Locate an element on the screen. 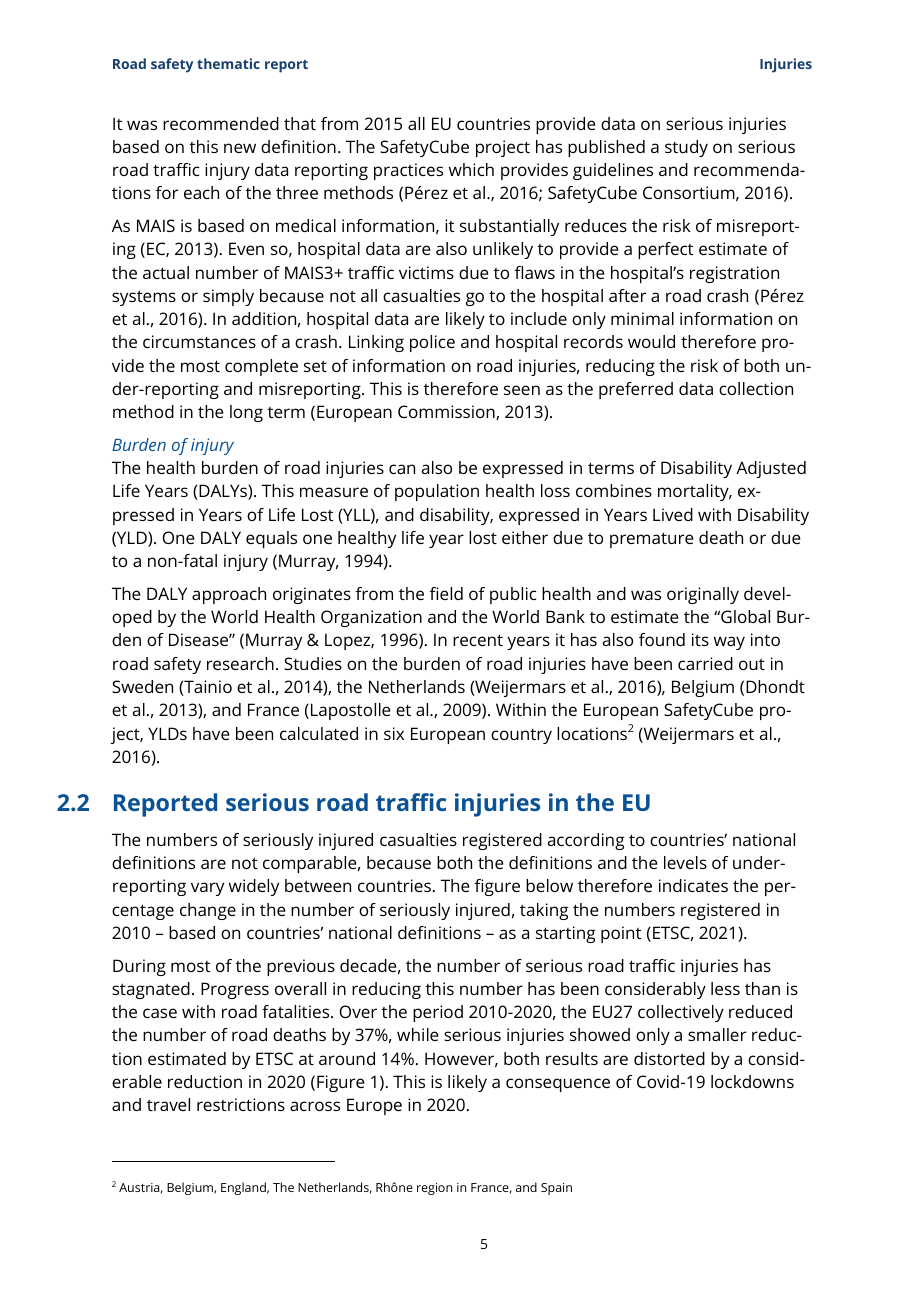  its is located at coordinates (700, 639).
